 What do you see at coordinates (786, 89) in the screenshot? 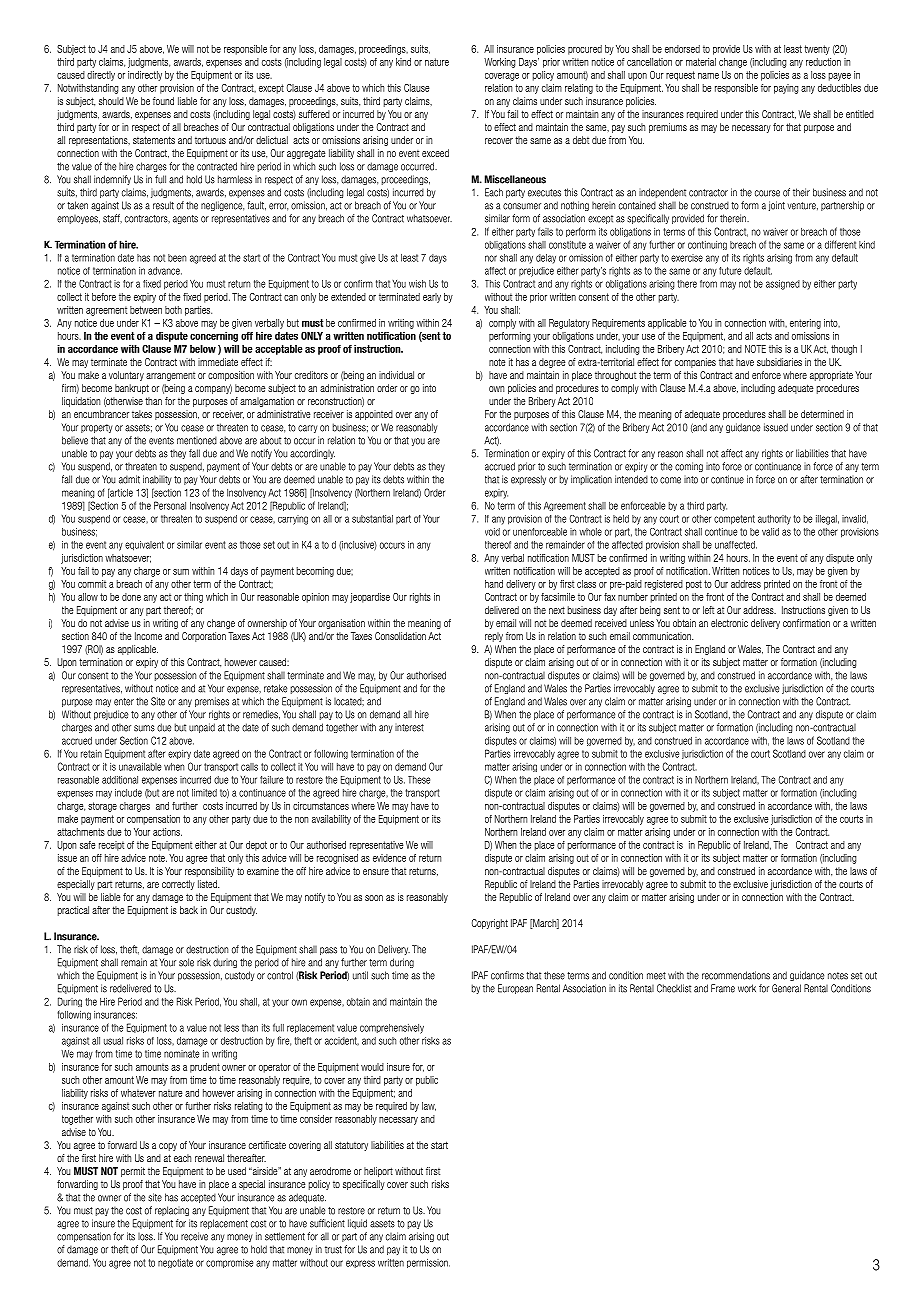
I see `paying` at bounding box center [786, 89].
